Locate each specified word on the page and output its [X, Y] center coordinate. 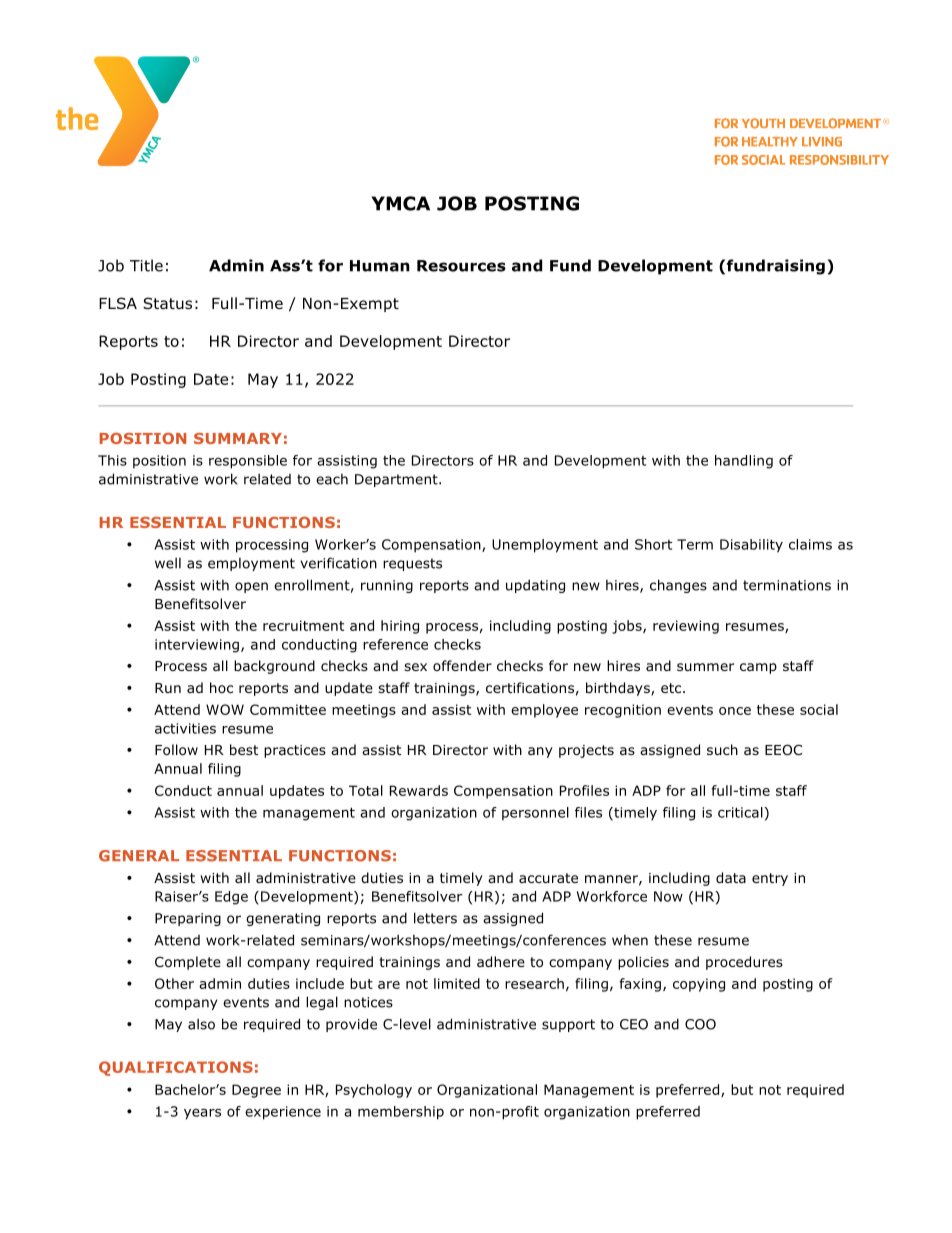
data [731, 877]
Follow [176, 749]
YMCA [400, 203]
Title [146, 265]
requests [412, 564]
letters [435, 918]
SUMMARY [238, 438]
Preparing [188, 919]
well [168, 563]
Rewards [419, 790]
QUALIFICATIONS [176, 1068]
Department [397, 480]
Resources [461, 266]
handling [744, 462]
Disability [751, 546]
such [722, 749]
